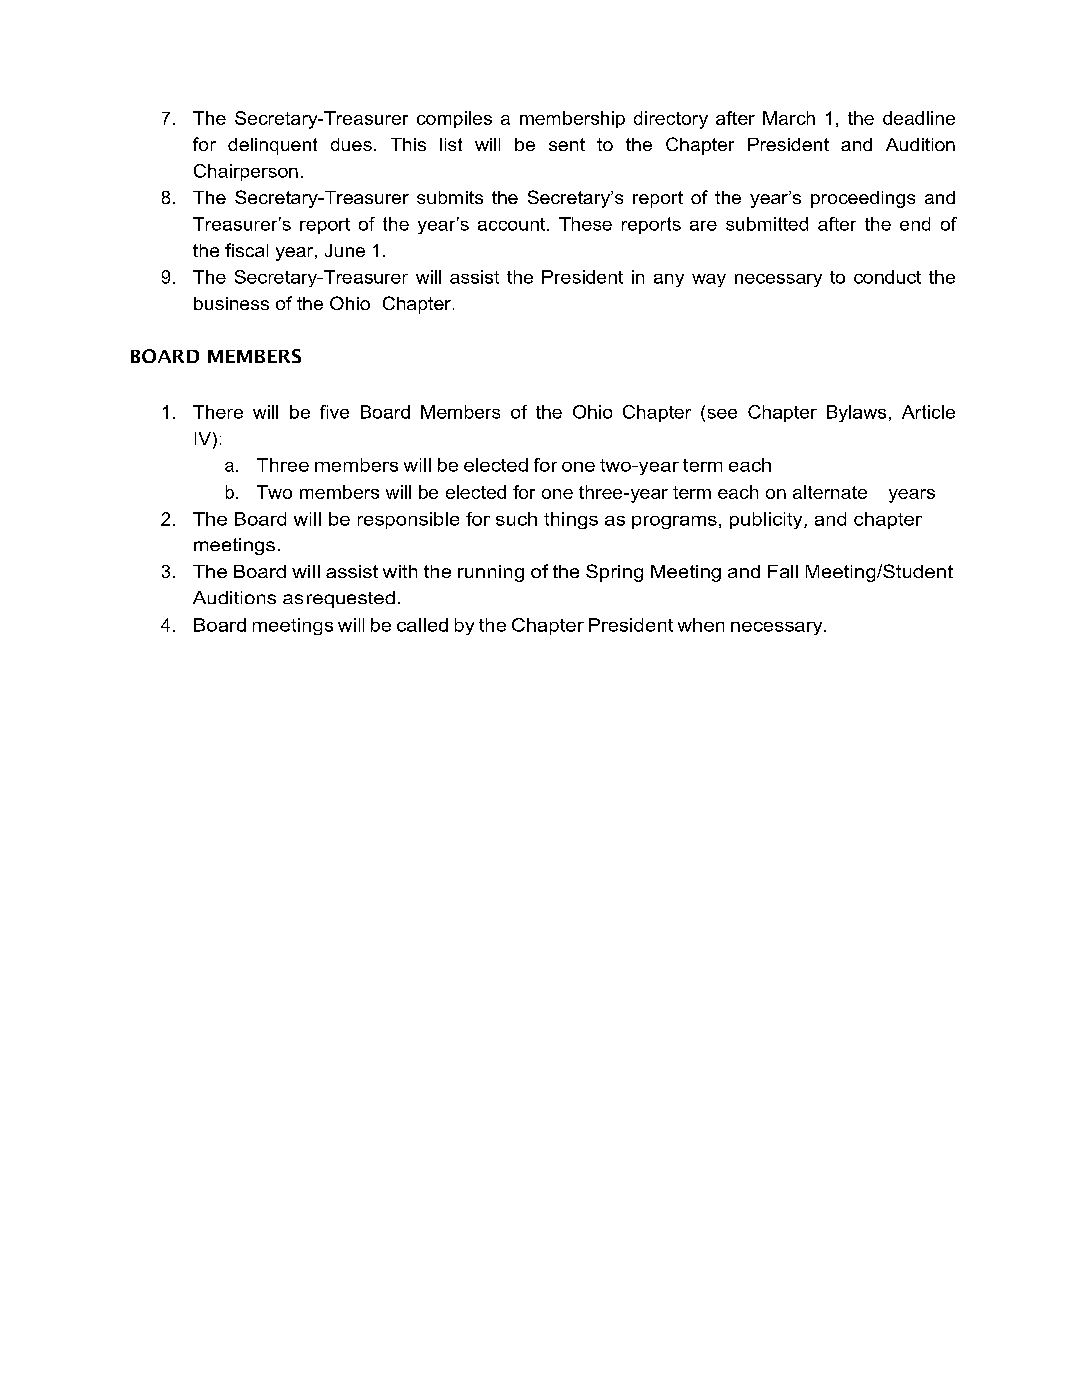  What do you see at coordinates (614, 573) in the document?
I see `Spring` at bounding box center [614, 573].
